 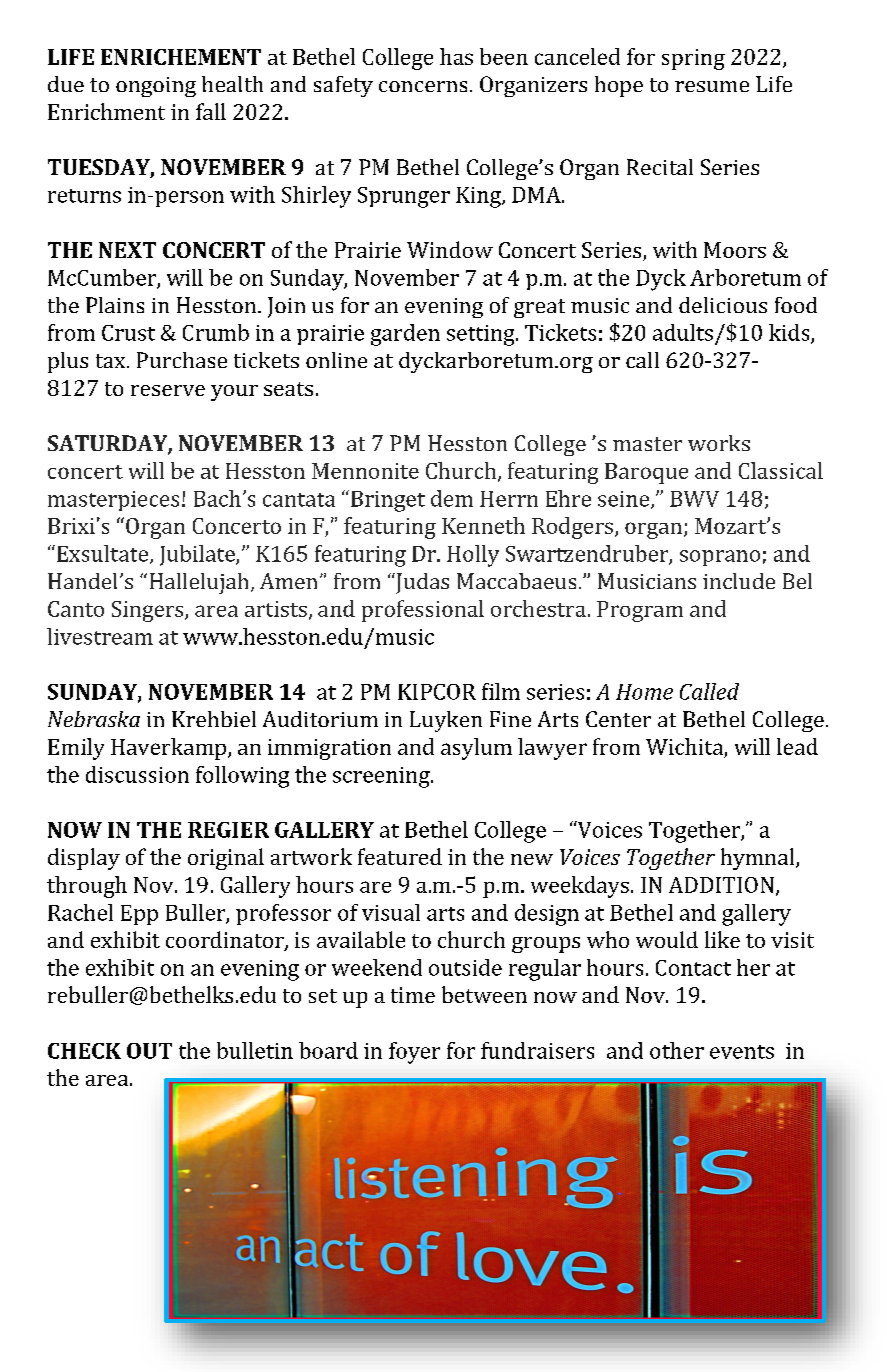 What do you see at coordinates (84, 1051) in the screenshot?
I see `CHECK` at bounding box center [84, 1051].
